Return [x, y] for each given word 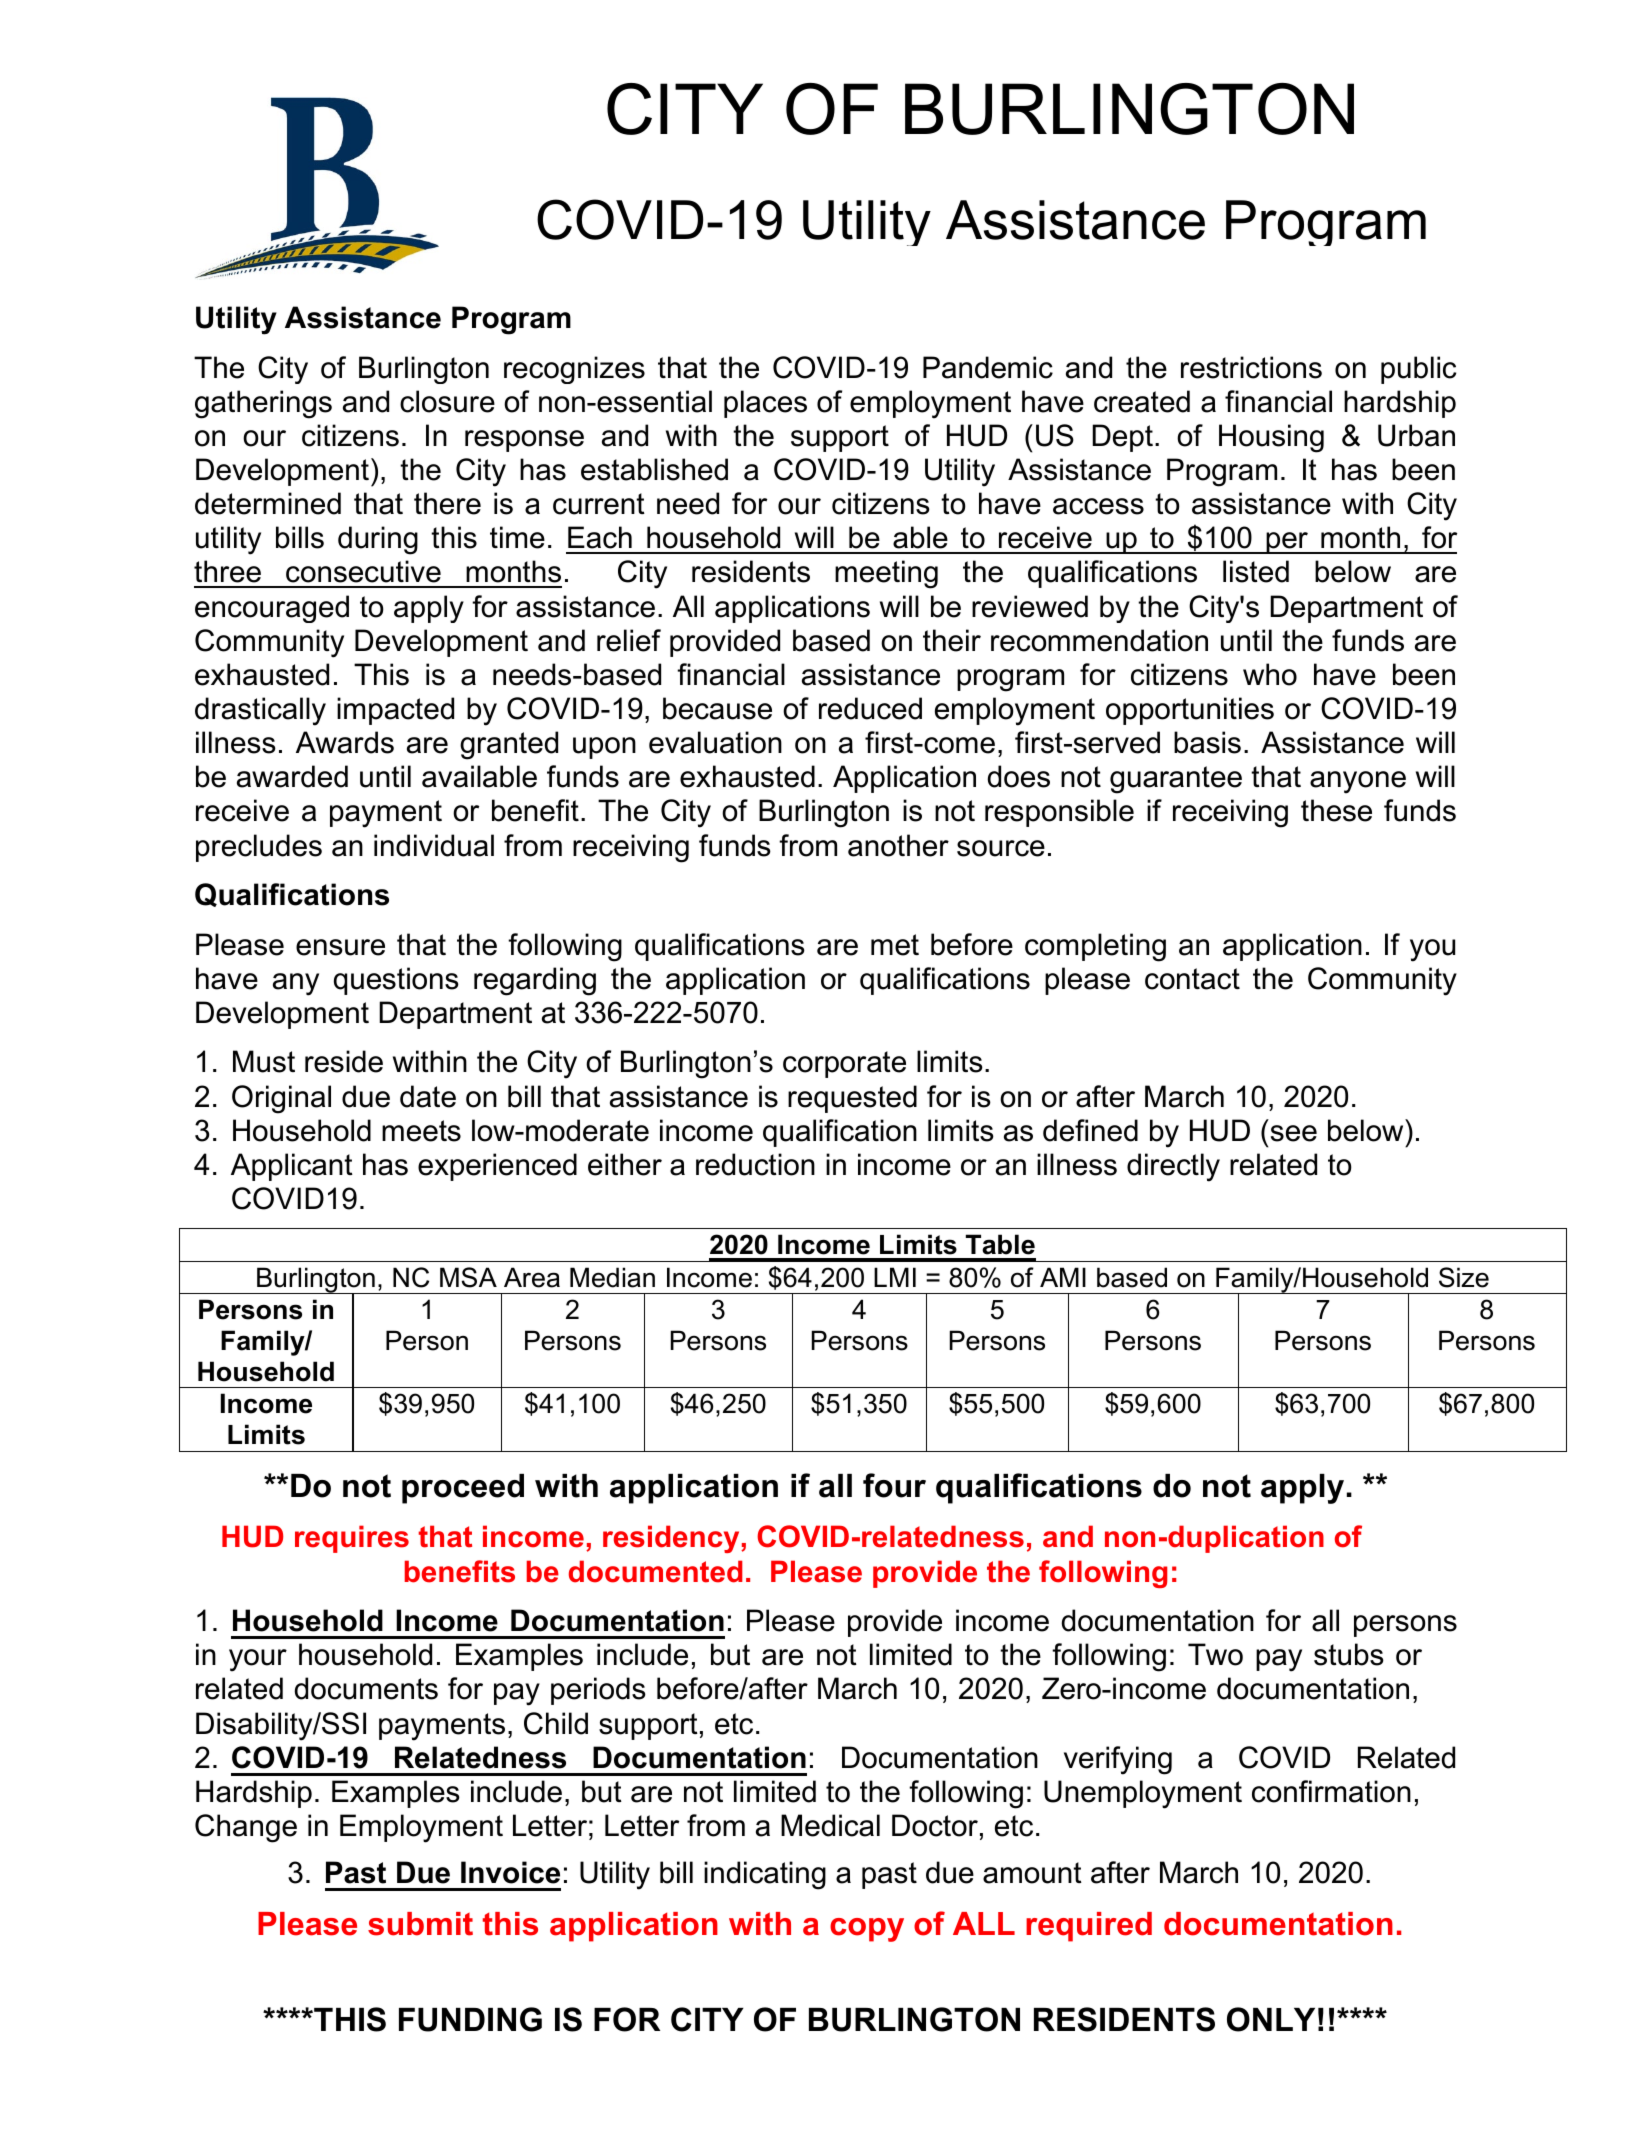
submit [420, 1924]
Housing [1271, 438]
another [898, 845]
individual [434, 845]
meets [421, 1131]
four [894, 1485]
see [1294, 1133]
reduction [755, 1164]
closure [447, 401]
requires [352, 1539]
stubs [1349, 1654]
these [1336, 810]
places [765, 404]
